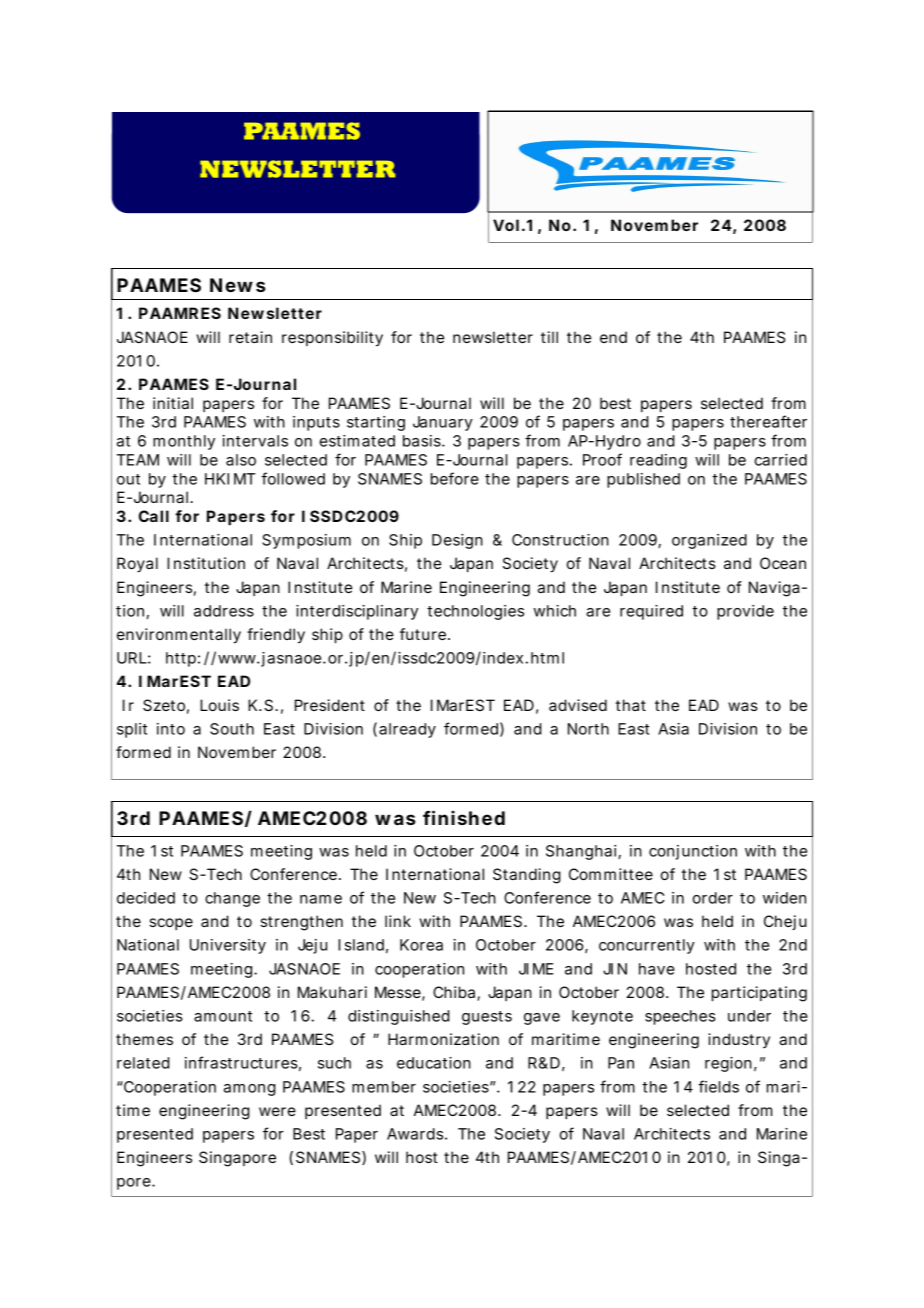 The image size is (924, 1308). I want to click on fields, so click(718, 1086).
